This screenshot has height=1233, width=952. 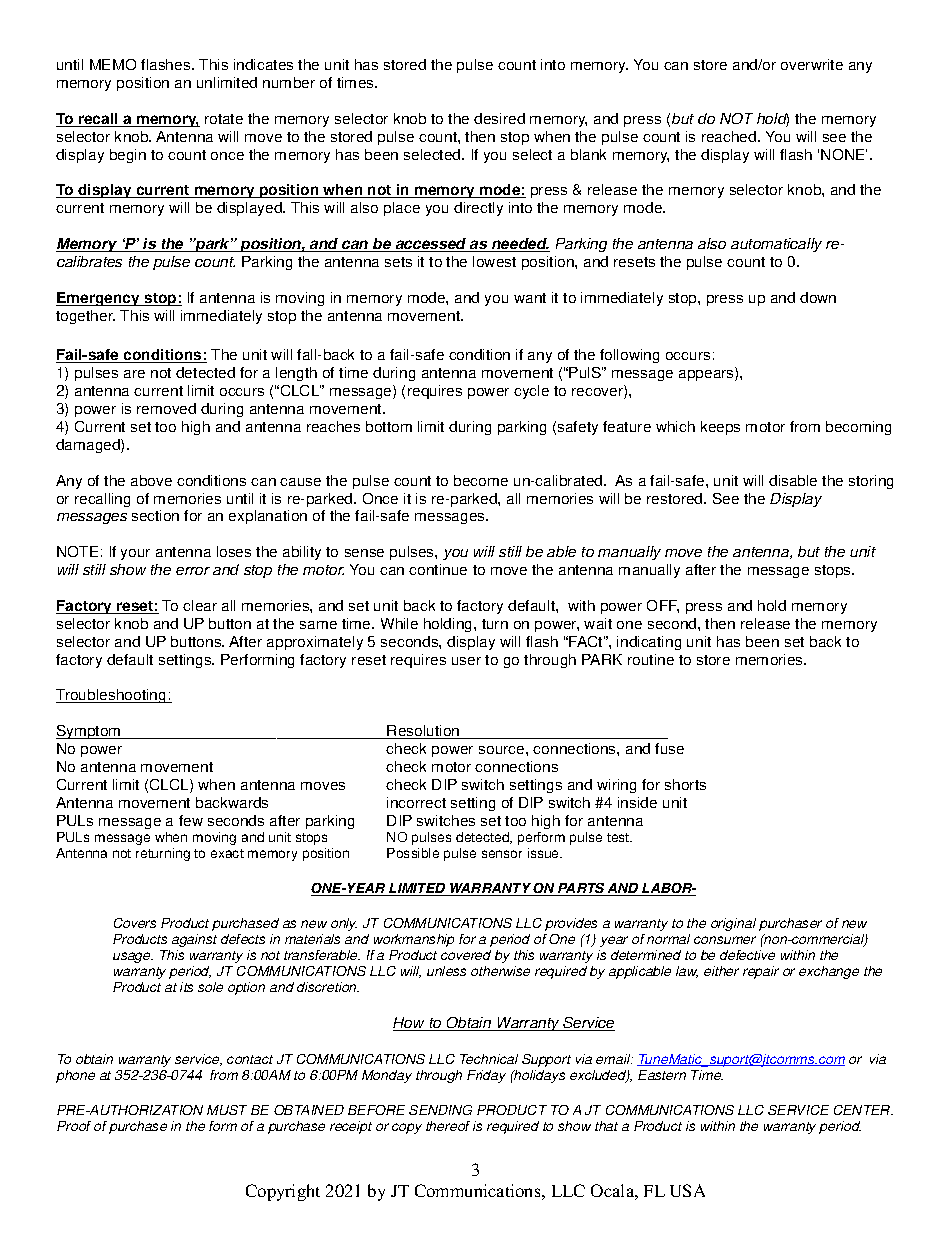 What do you see at coordinates (224, 119) in the screenshot?
I see `rotate` at bounding box center [224, 119].
